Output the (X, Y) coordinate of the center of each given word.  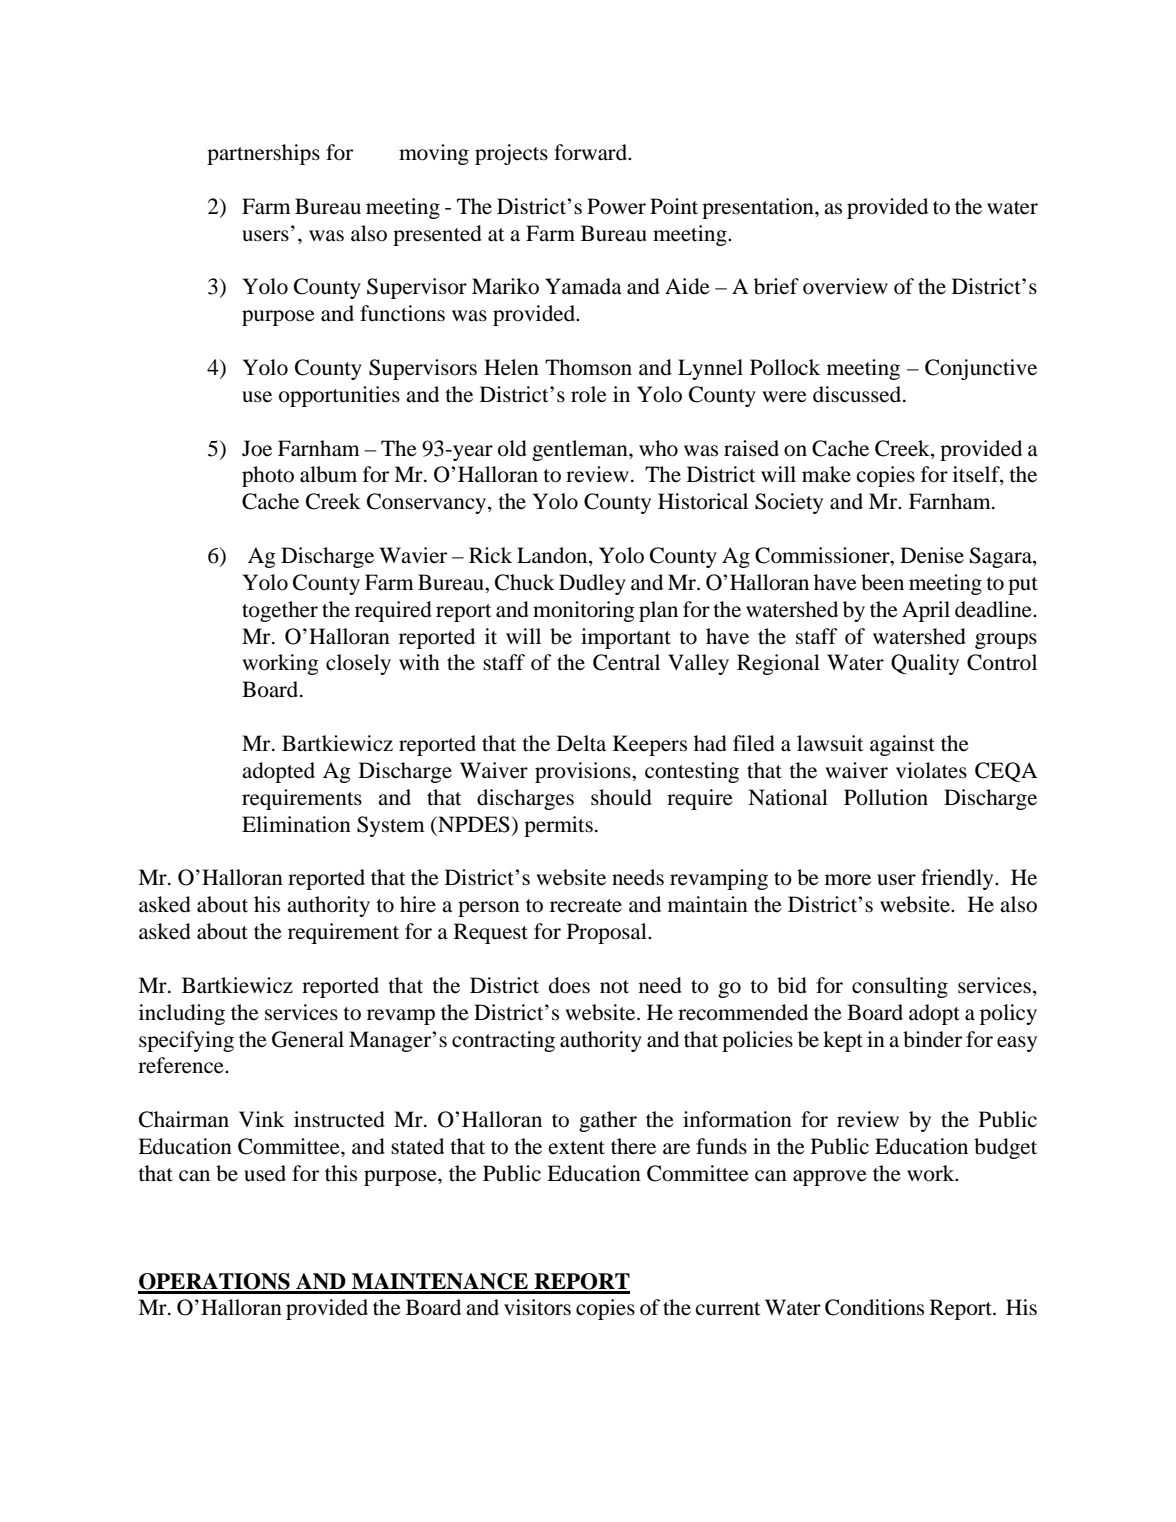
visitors (537, 1307)
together (280, 611)
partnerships (263, 154)
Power (616, 206)
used (265, 1173)
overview (845, 286)
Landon (553, 556)
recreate (586, 906)
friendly (958, 879)
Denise (932, 555)
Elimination (296, 824)
